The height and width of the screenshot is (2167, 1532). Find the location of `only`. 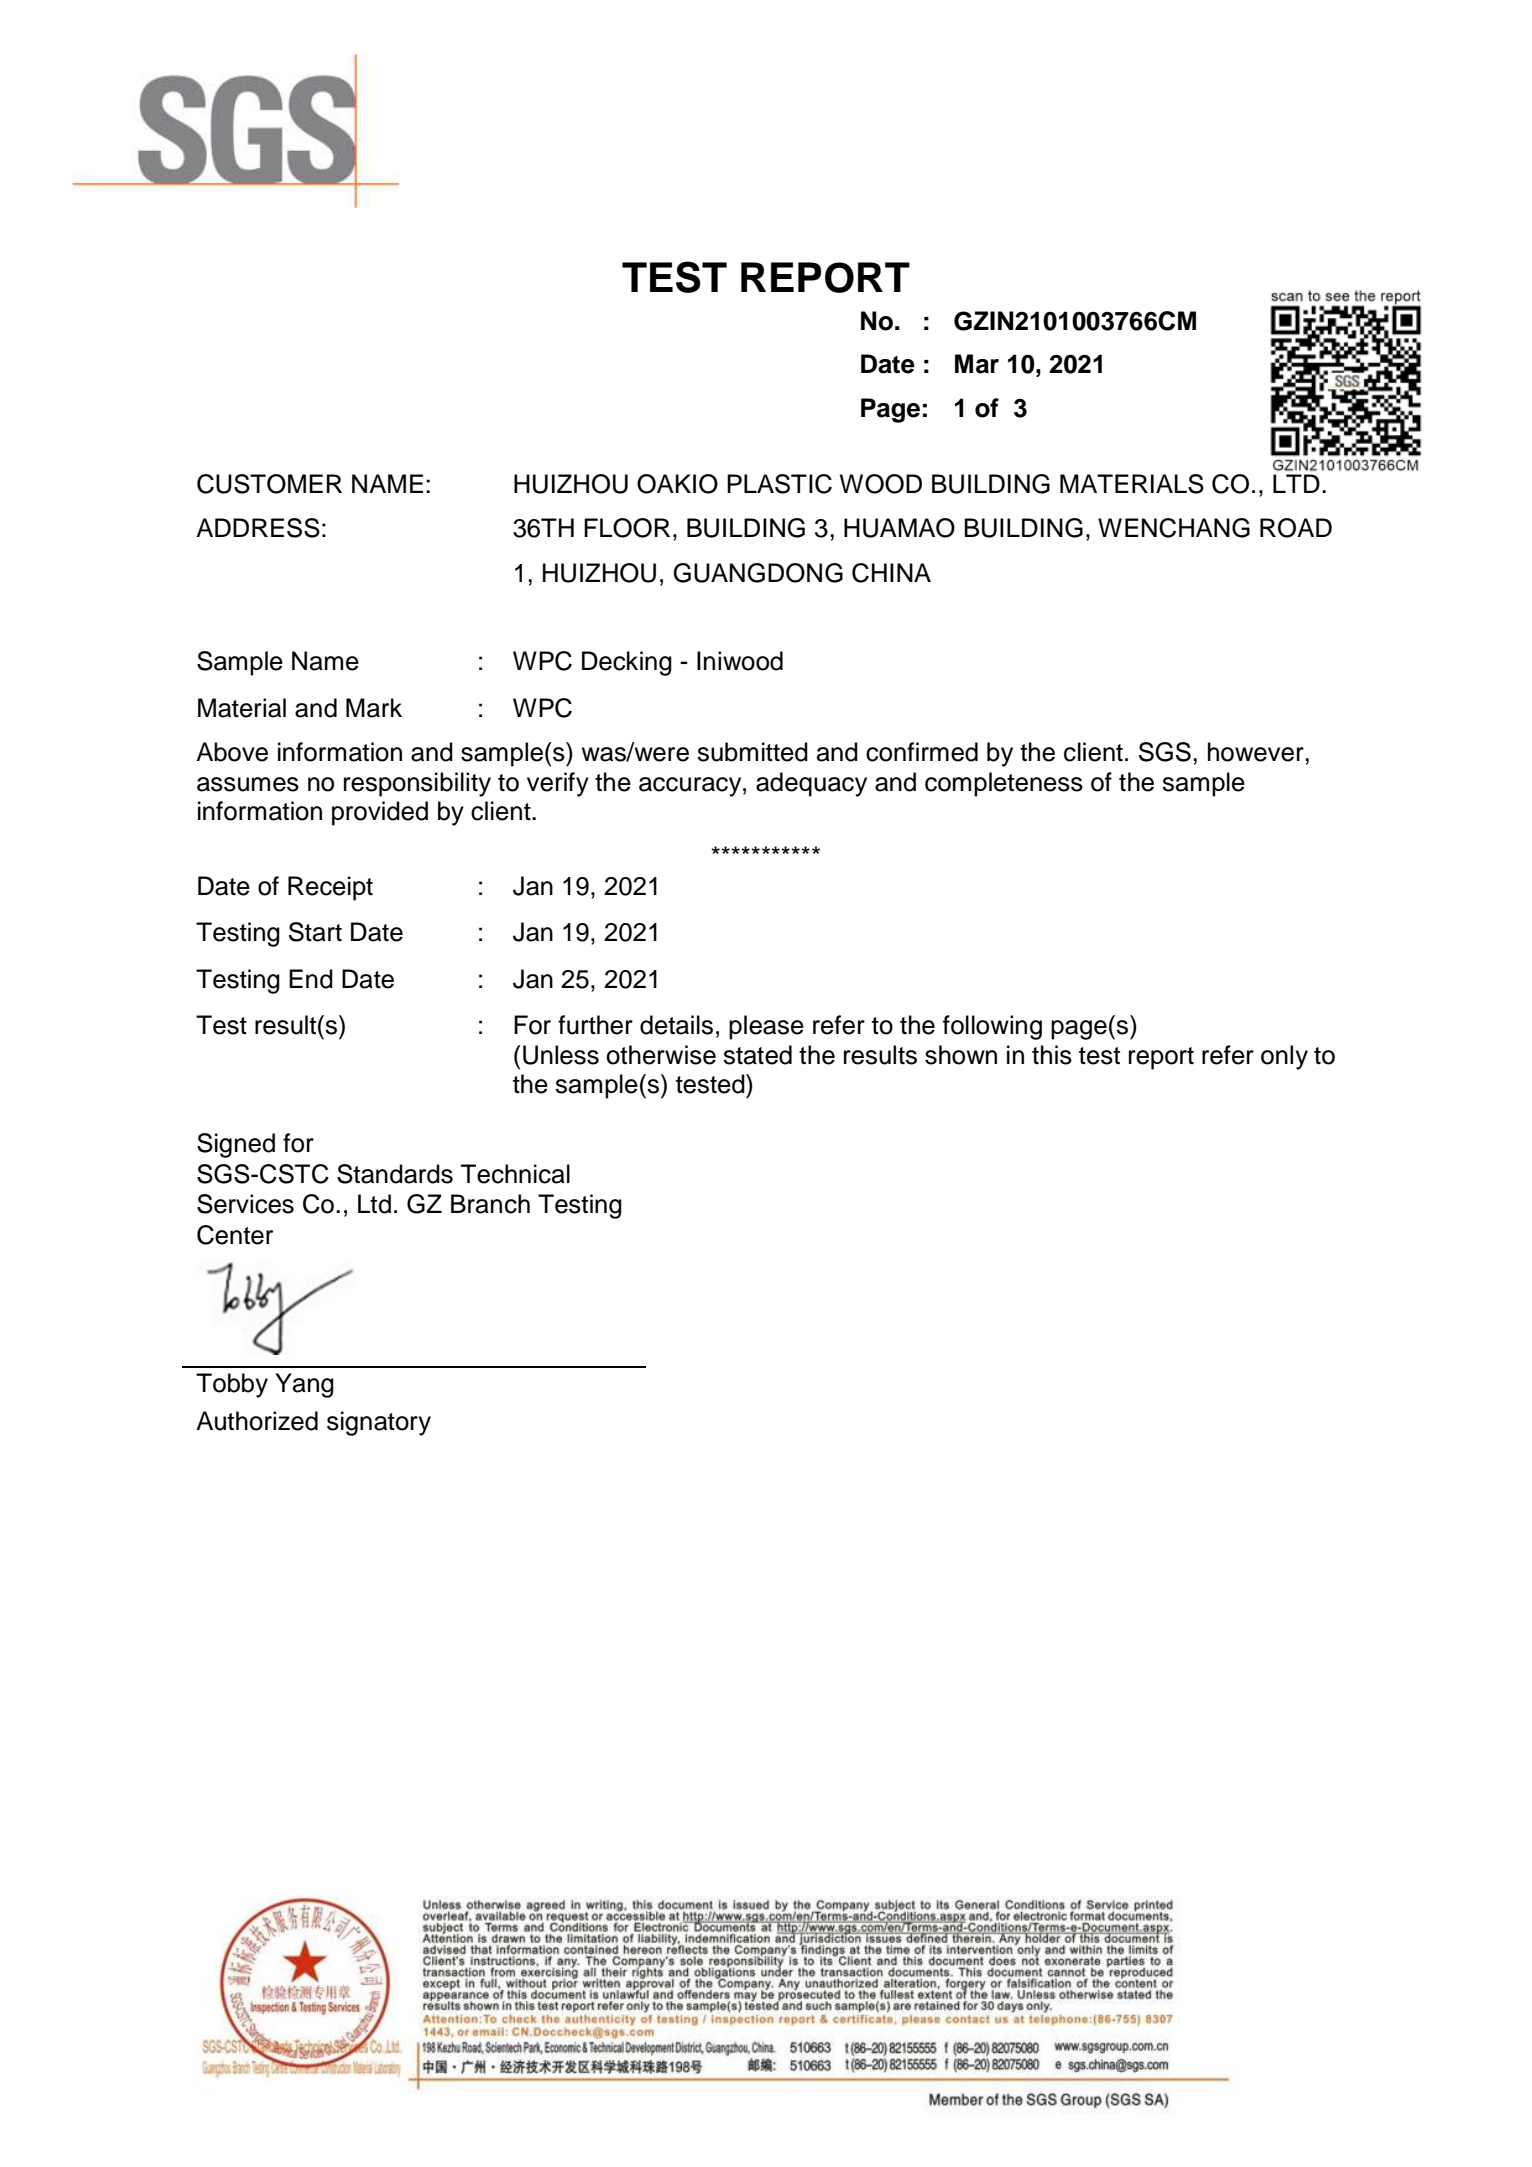

only is located at coordinates (1284, 1057).
